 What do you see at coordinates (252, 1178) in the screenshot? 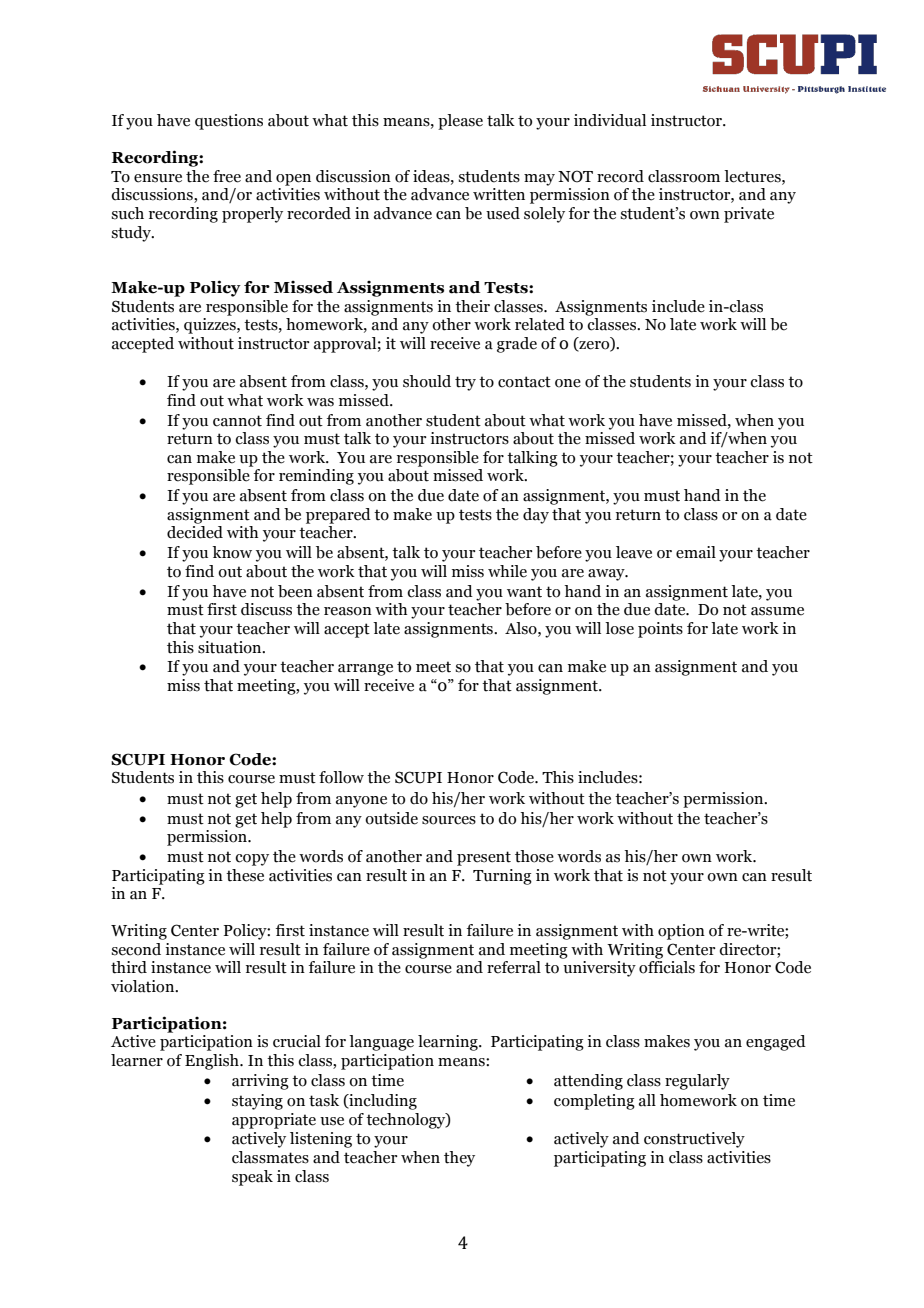
I see `speak` at bounding box center [252, 1178].
